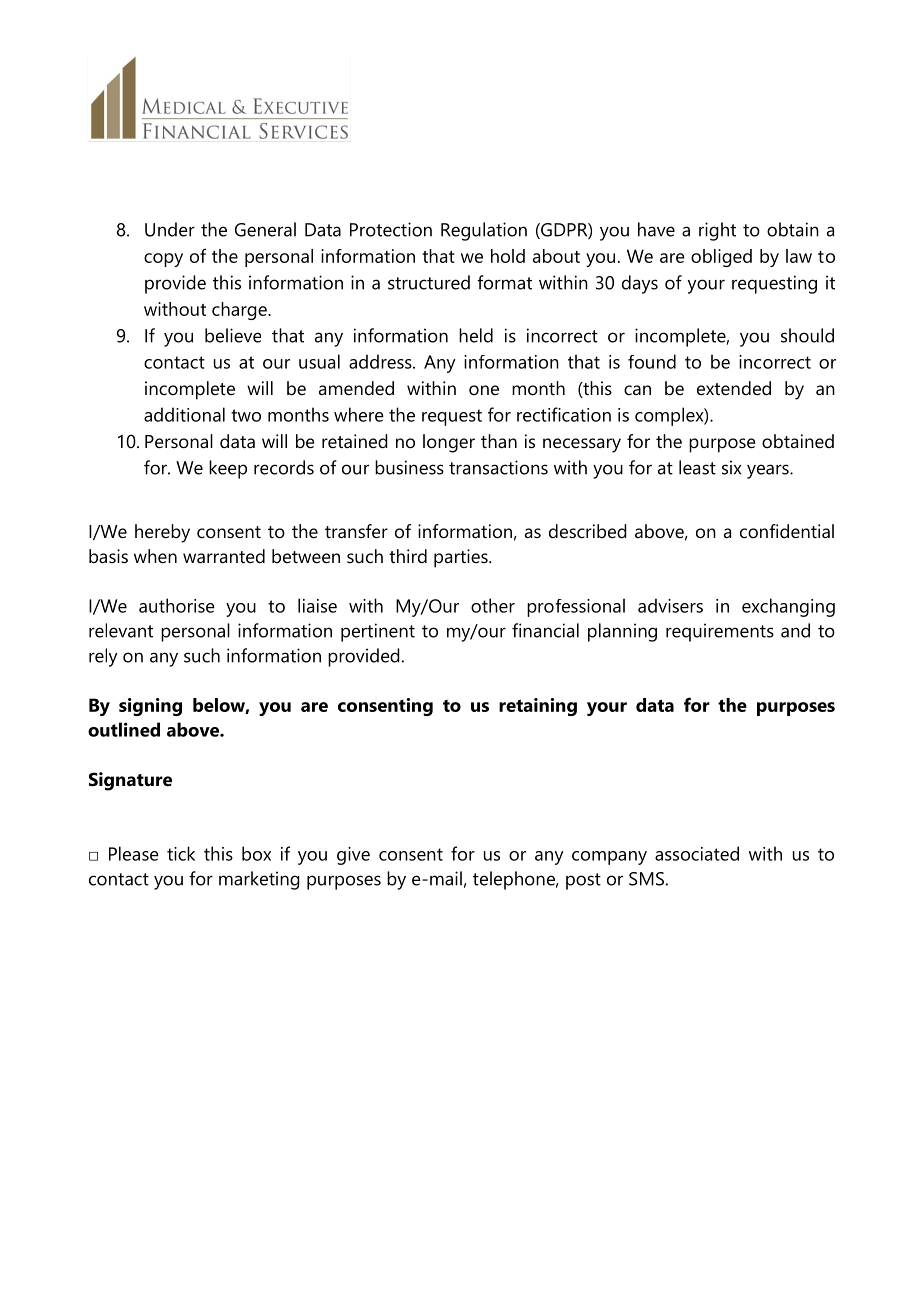 The image size is (924, 1308). What do you see at coordinates (787, 531) in the image?
I see `confidential` at bounding box center [787, 531].
